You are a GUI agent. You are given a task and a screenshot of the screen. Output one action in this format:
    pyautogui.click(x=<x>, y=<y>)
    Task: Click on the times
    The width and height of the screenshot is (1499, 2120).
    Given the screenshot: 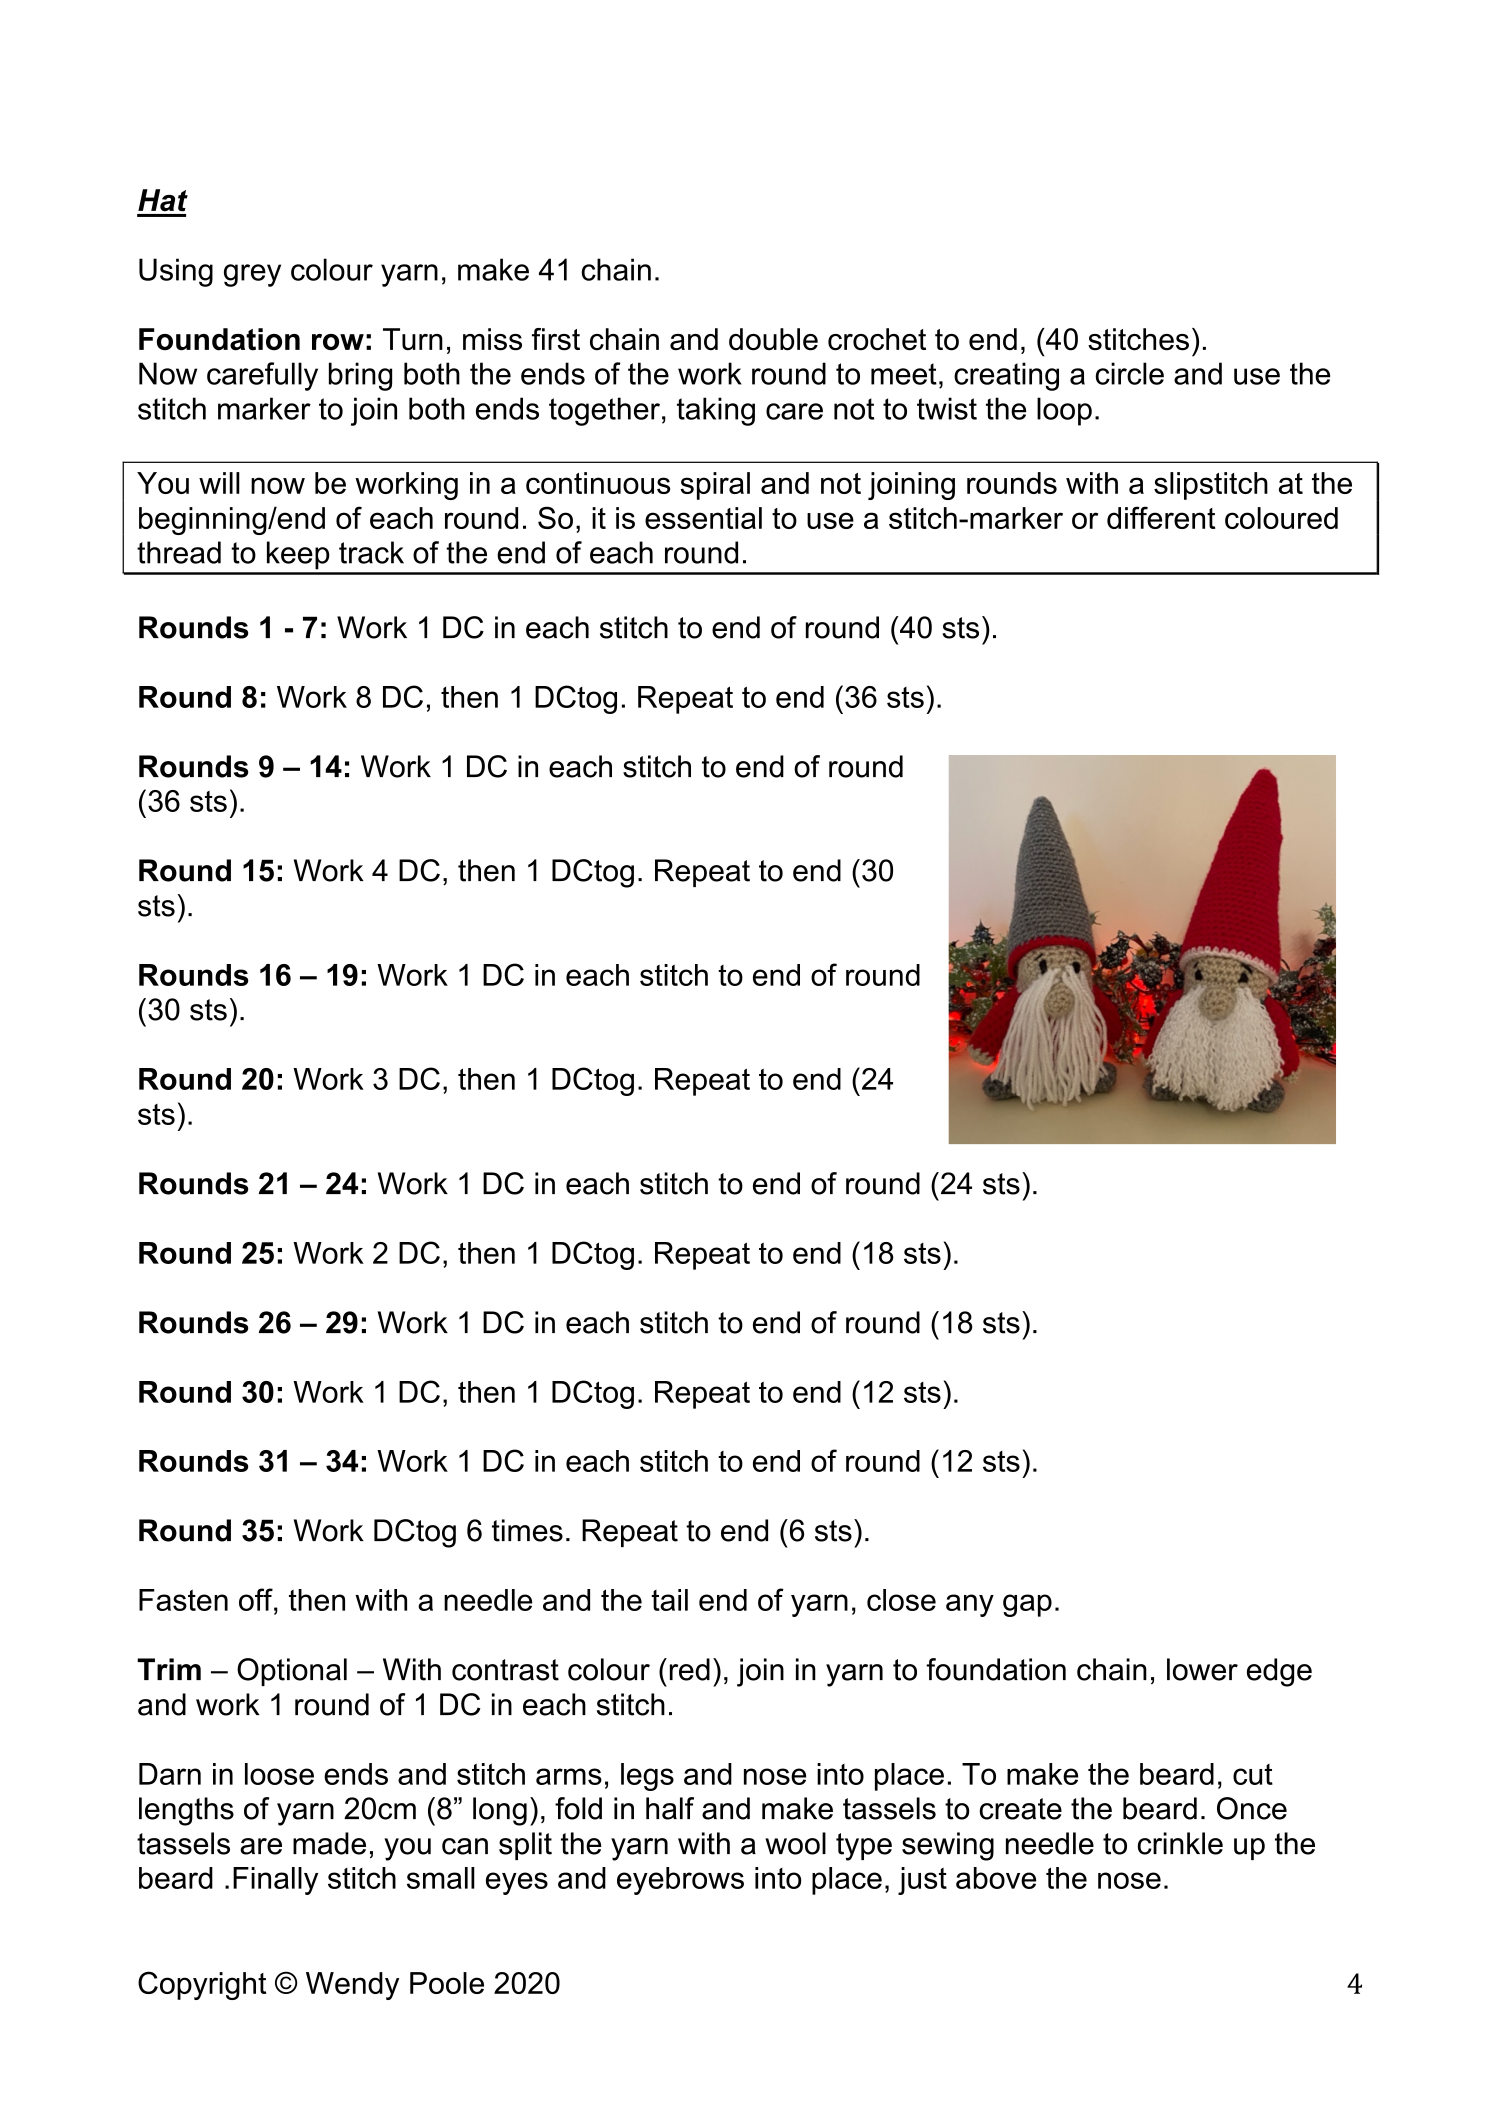 What is the action you would take?
    pyautogui.click(x=527, y=1530)
